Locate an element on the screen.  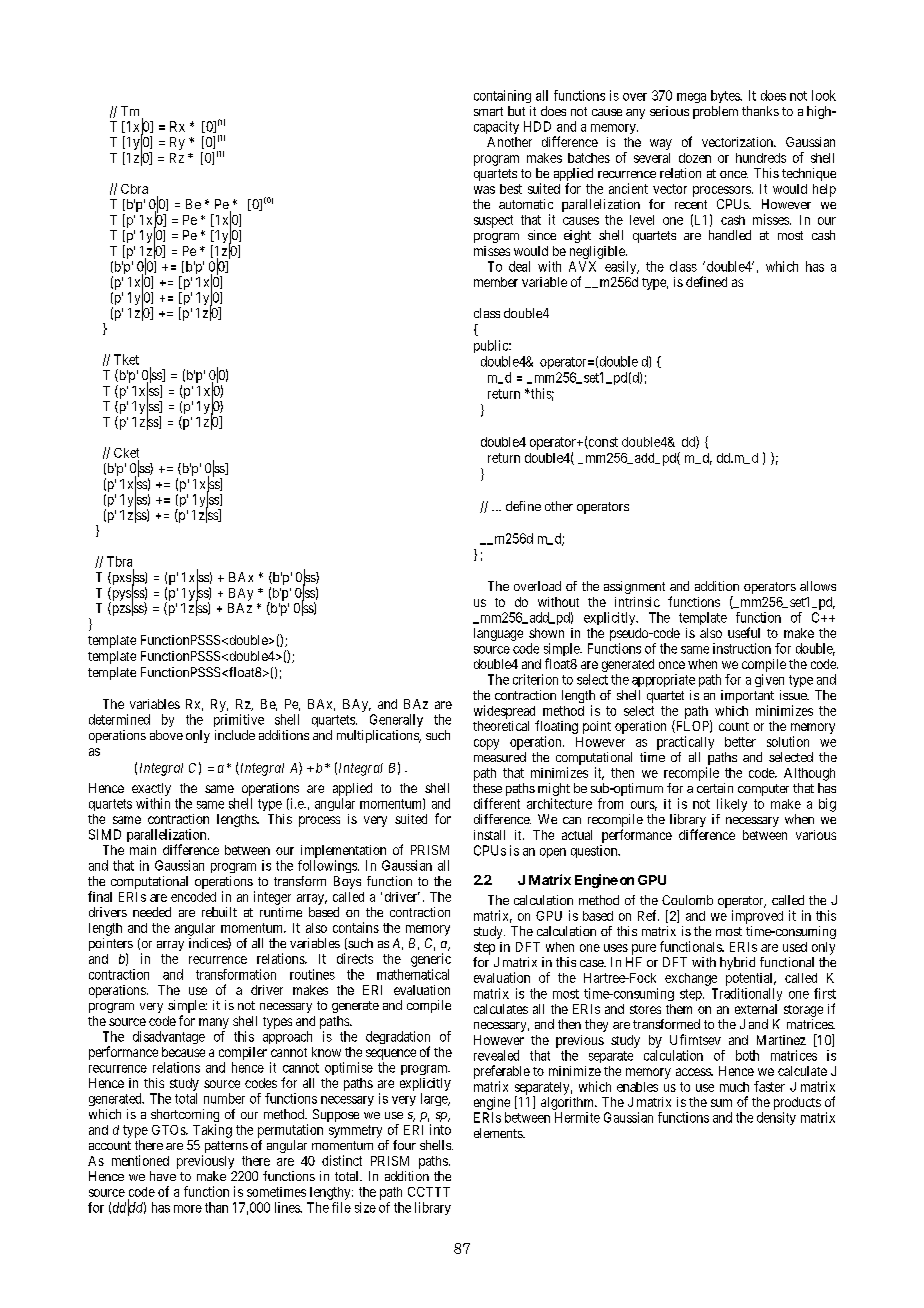
primitive is located at coordinates (239, 720).
